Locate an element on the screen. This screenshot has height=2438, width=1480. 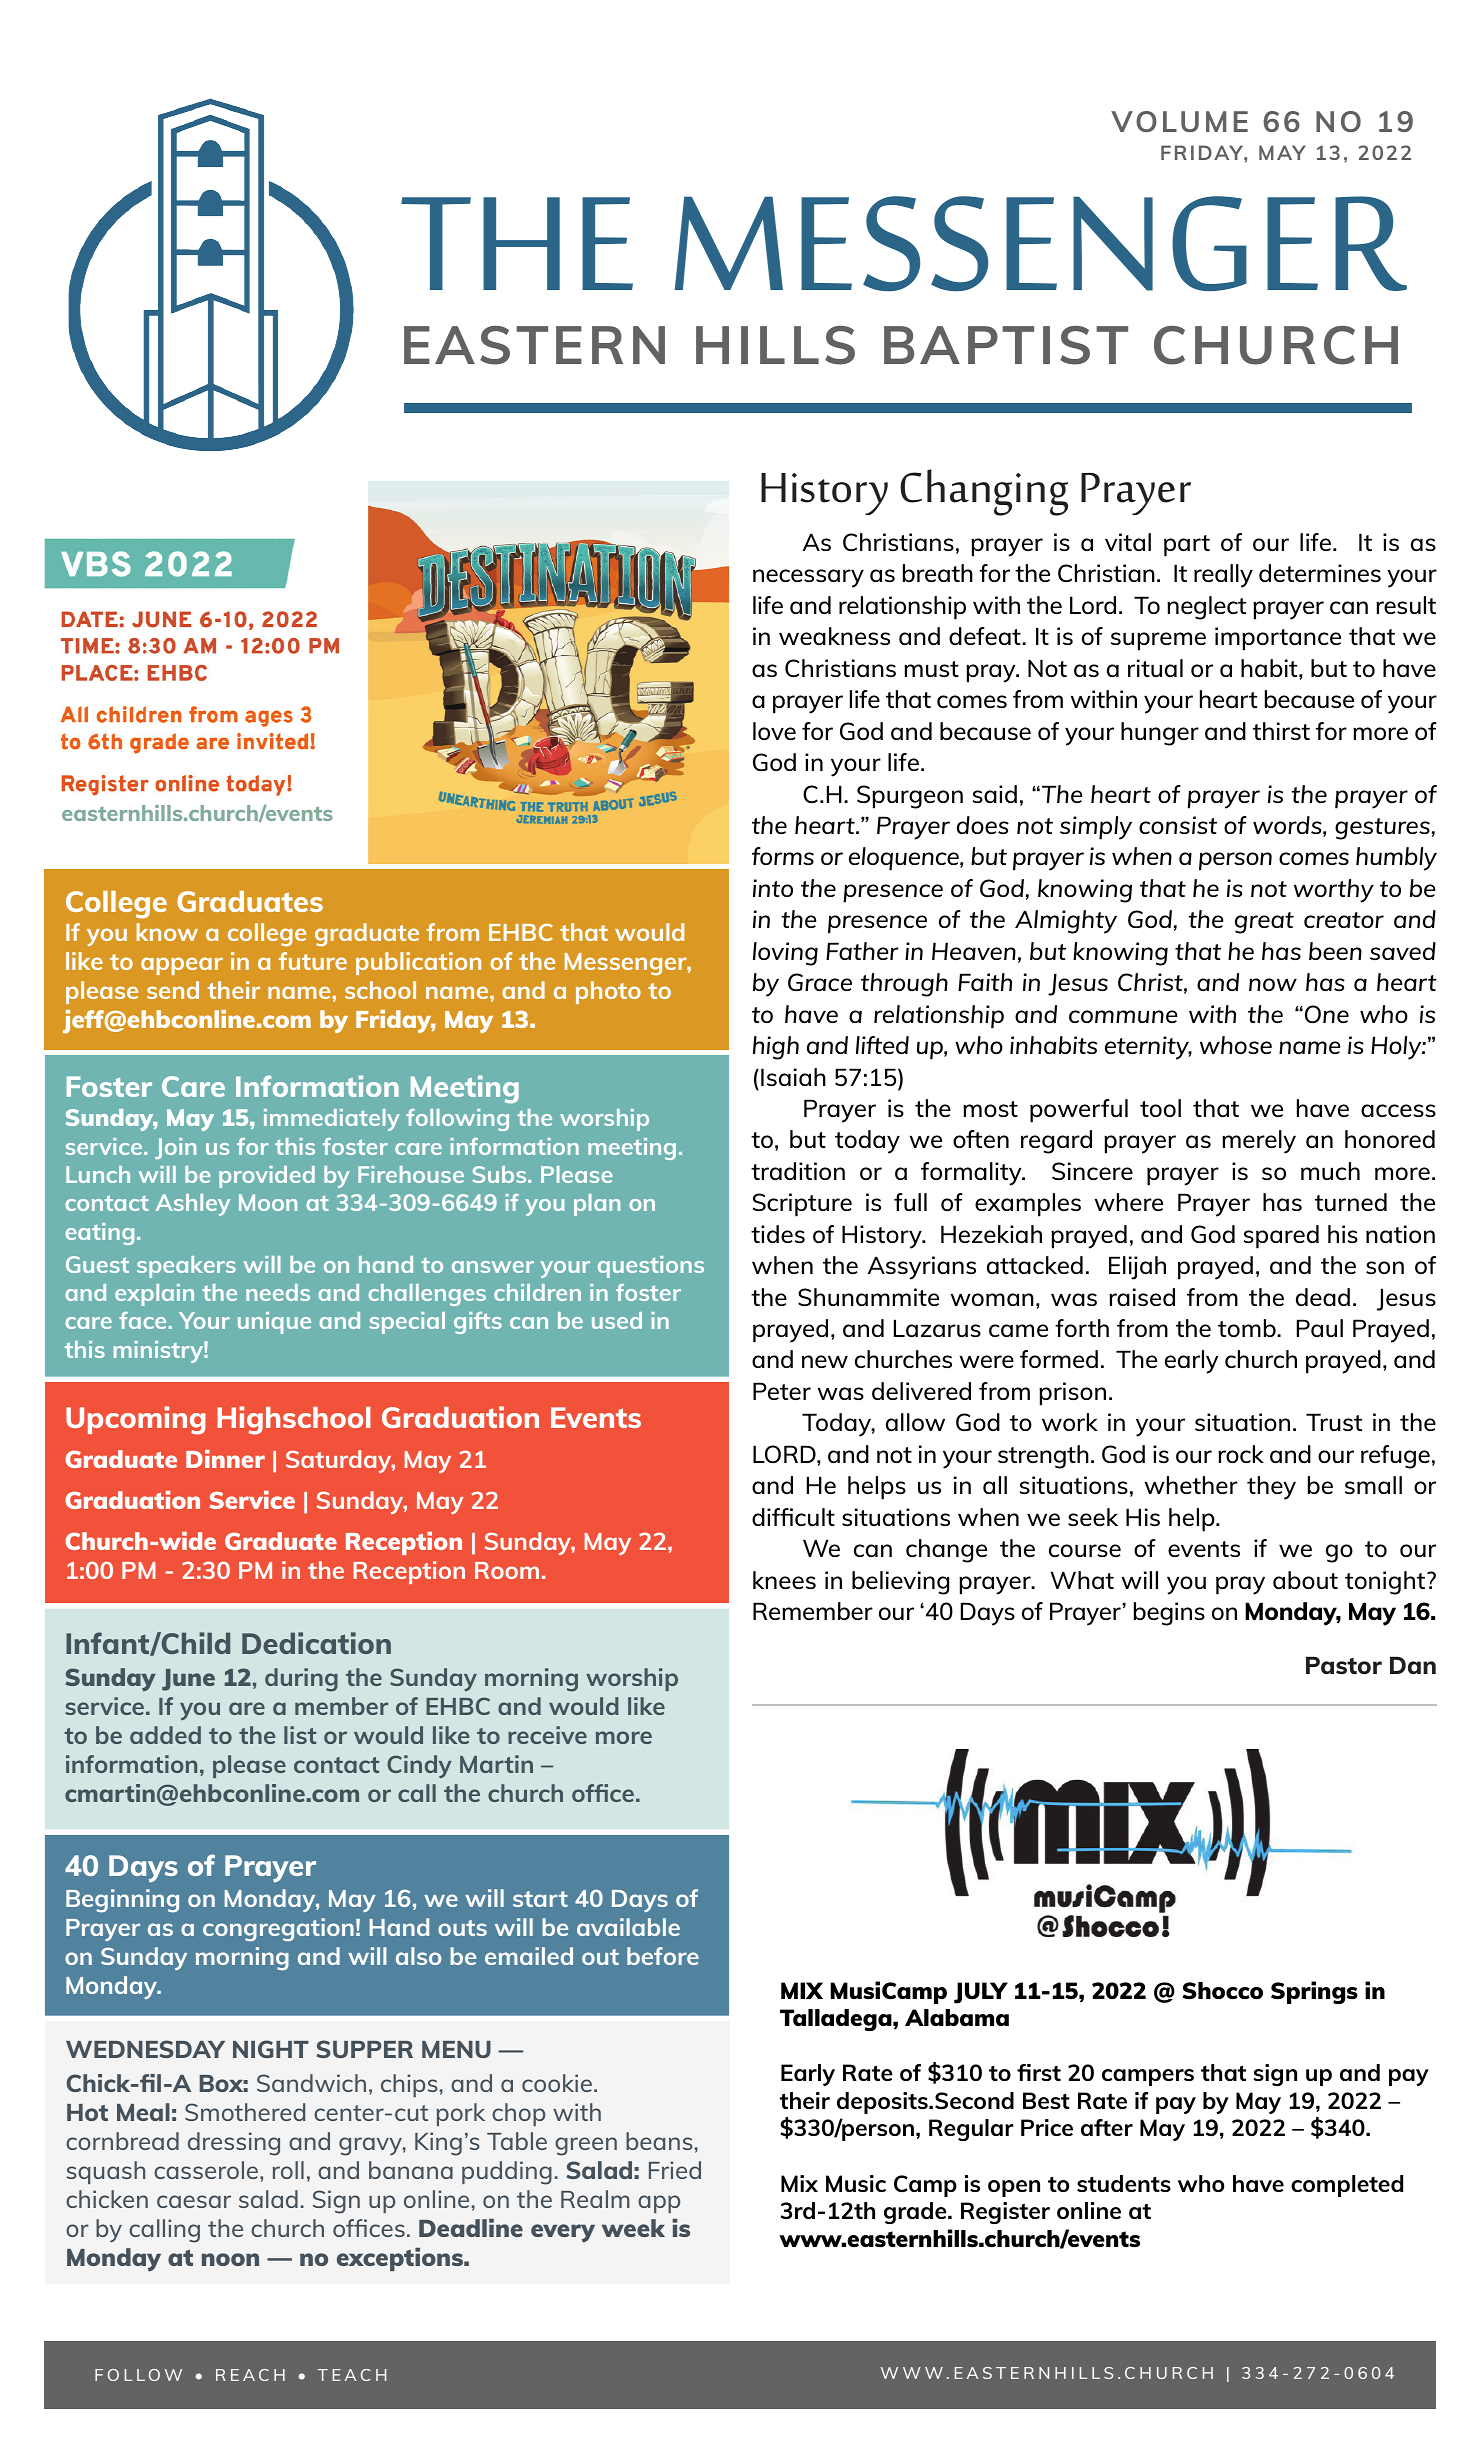
tomb is located at coordinates (1248, 1328).
